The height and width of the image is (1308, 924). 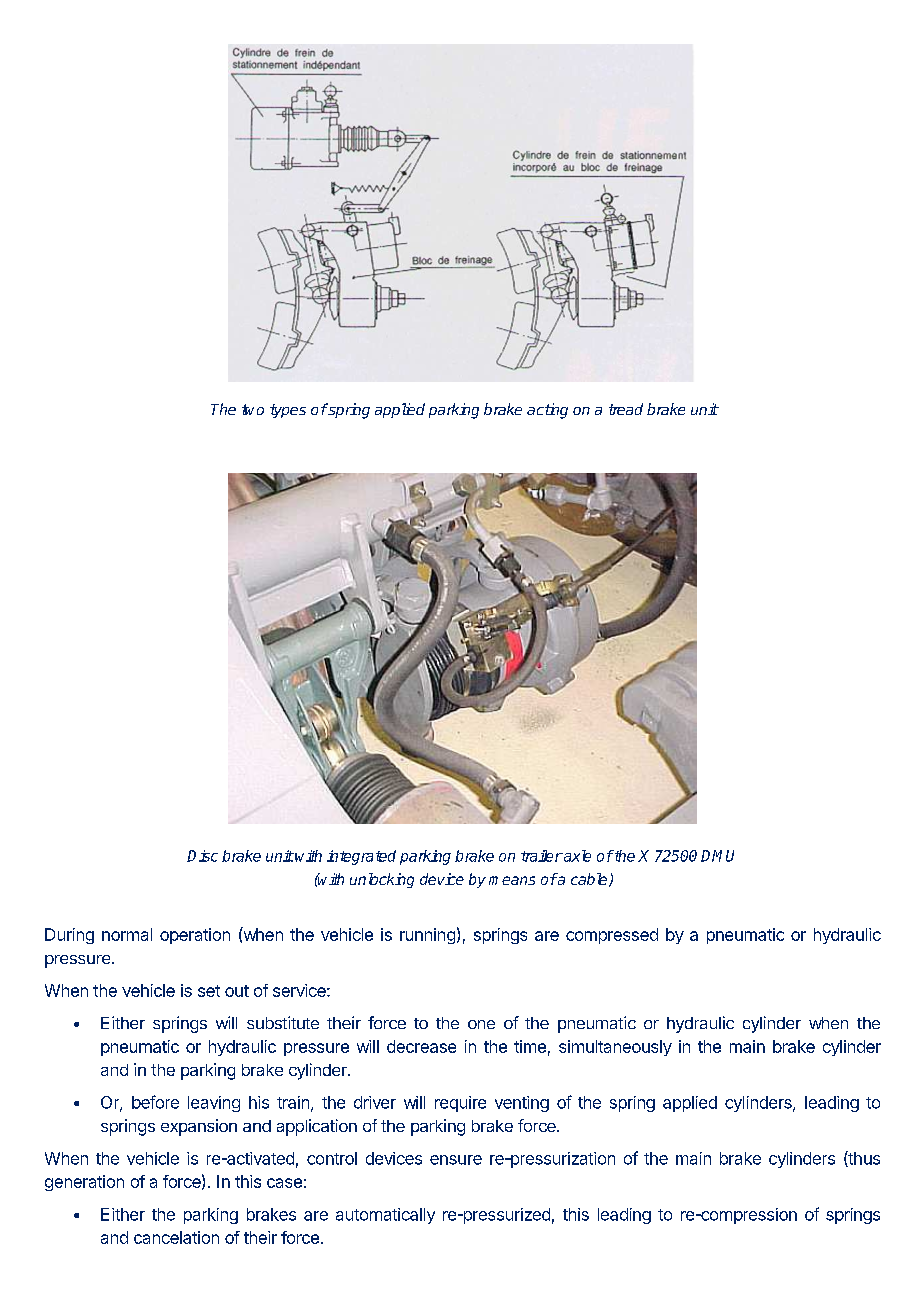 What do you see at coordinates (530, 1046) in the image?
I see `time` at bounding box center [530, 1046].
